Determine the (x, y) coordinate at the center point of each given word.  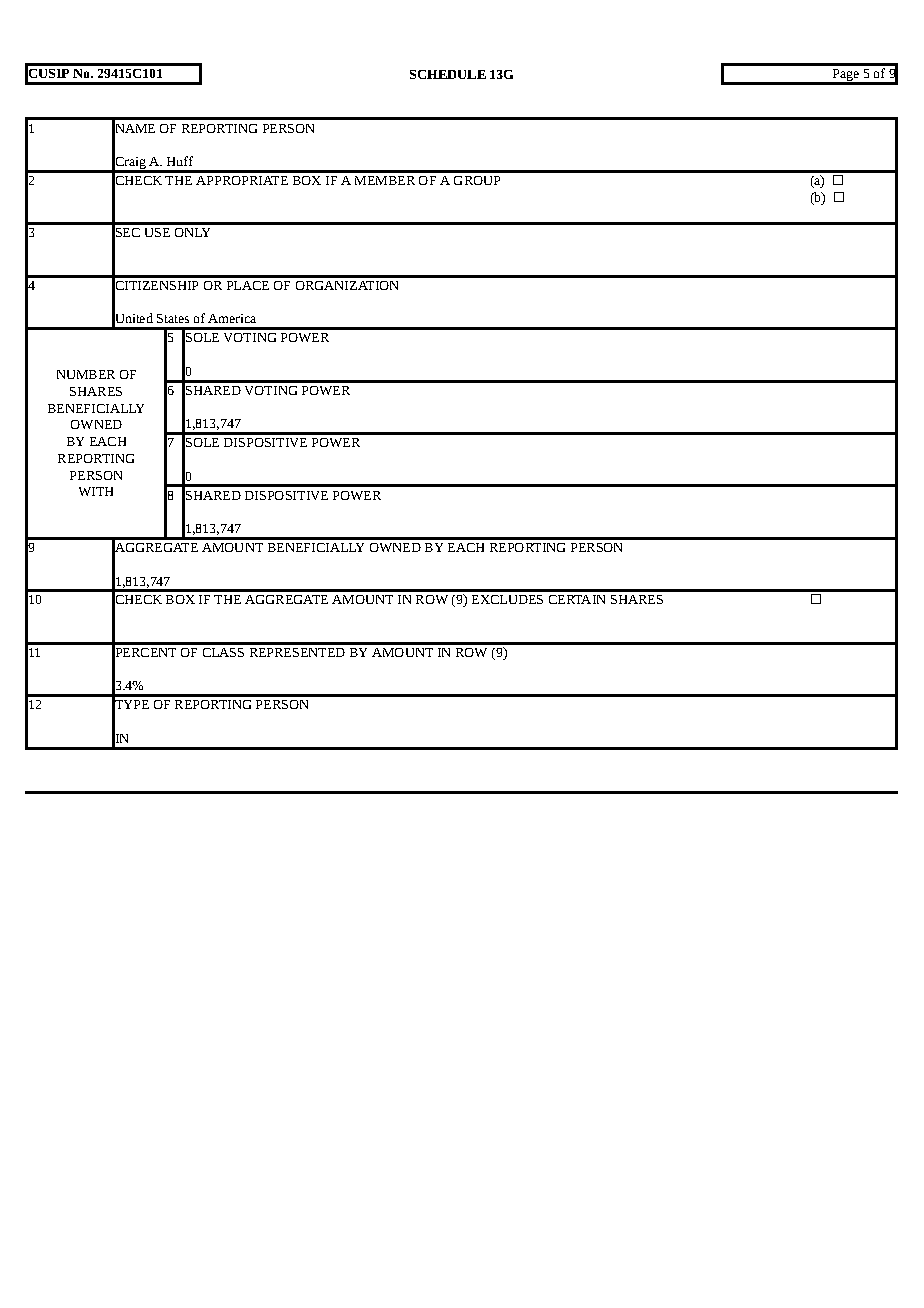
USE (157, 232)
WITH (96, 491)
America (232, 318)
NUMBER (86, 374)
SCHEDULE (448, 74)
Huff (180, 161)
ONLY (192, 232)
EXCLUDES (507, 599)
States (173, 318)
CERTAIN (577, 599)
